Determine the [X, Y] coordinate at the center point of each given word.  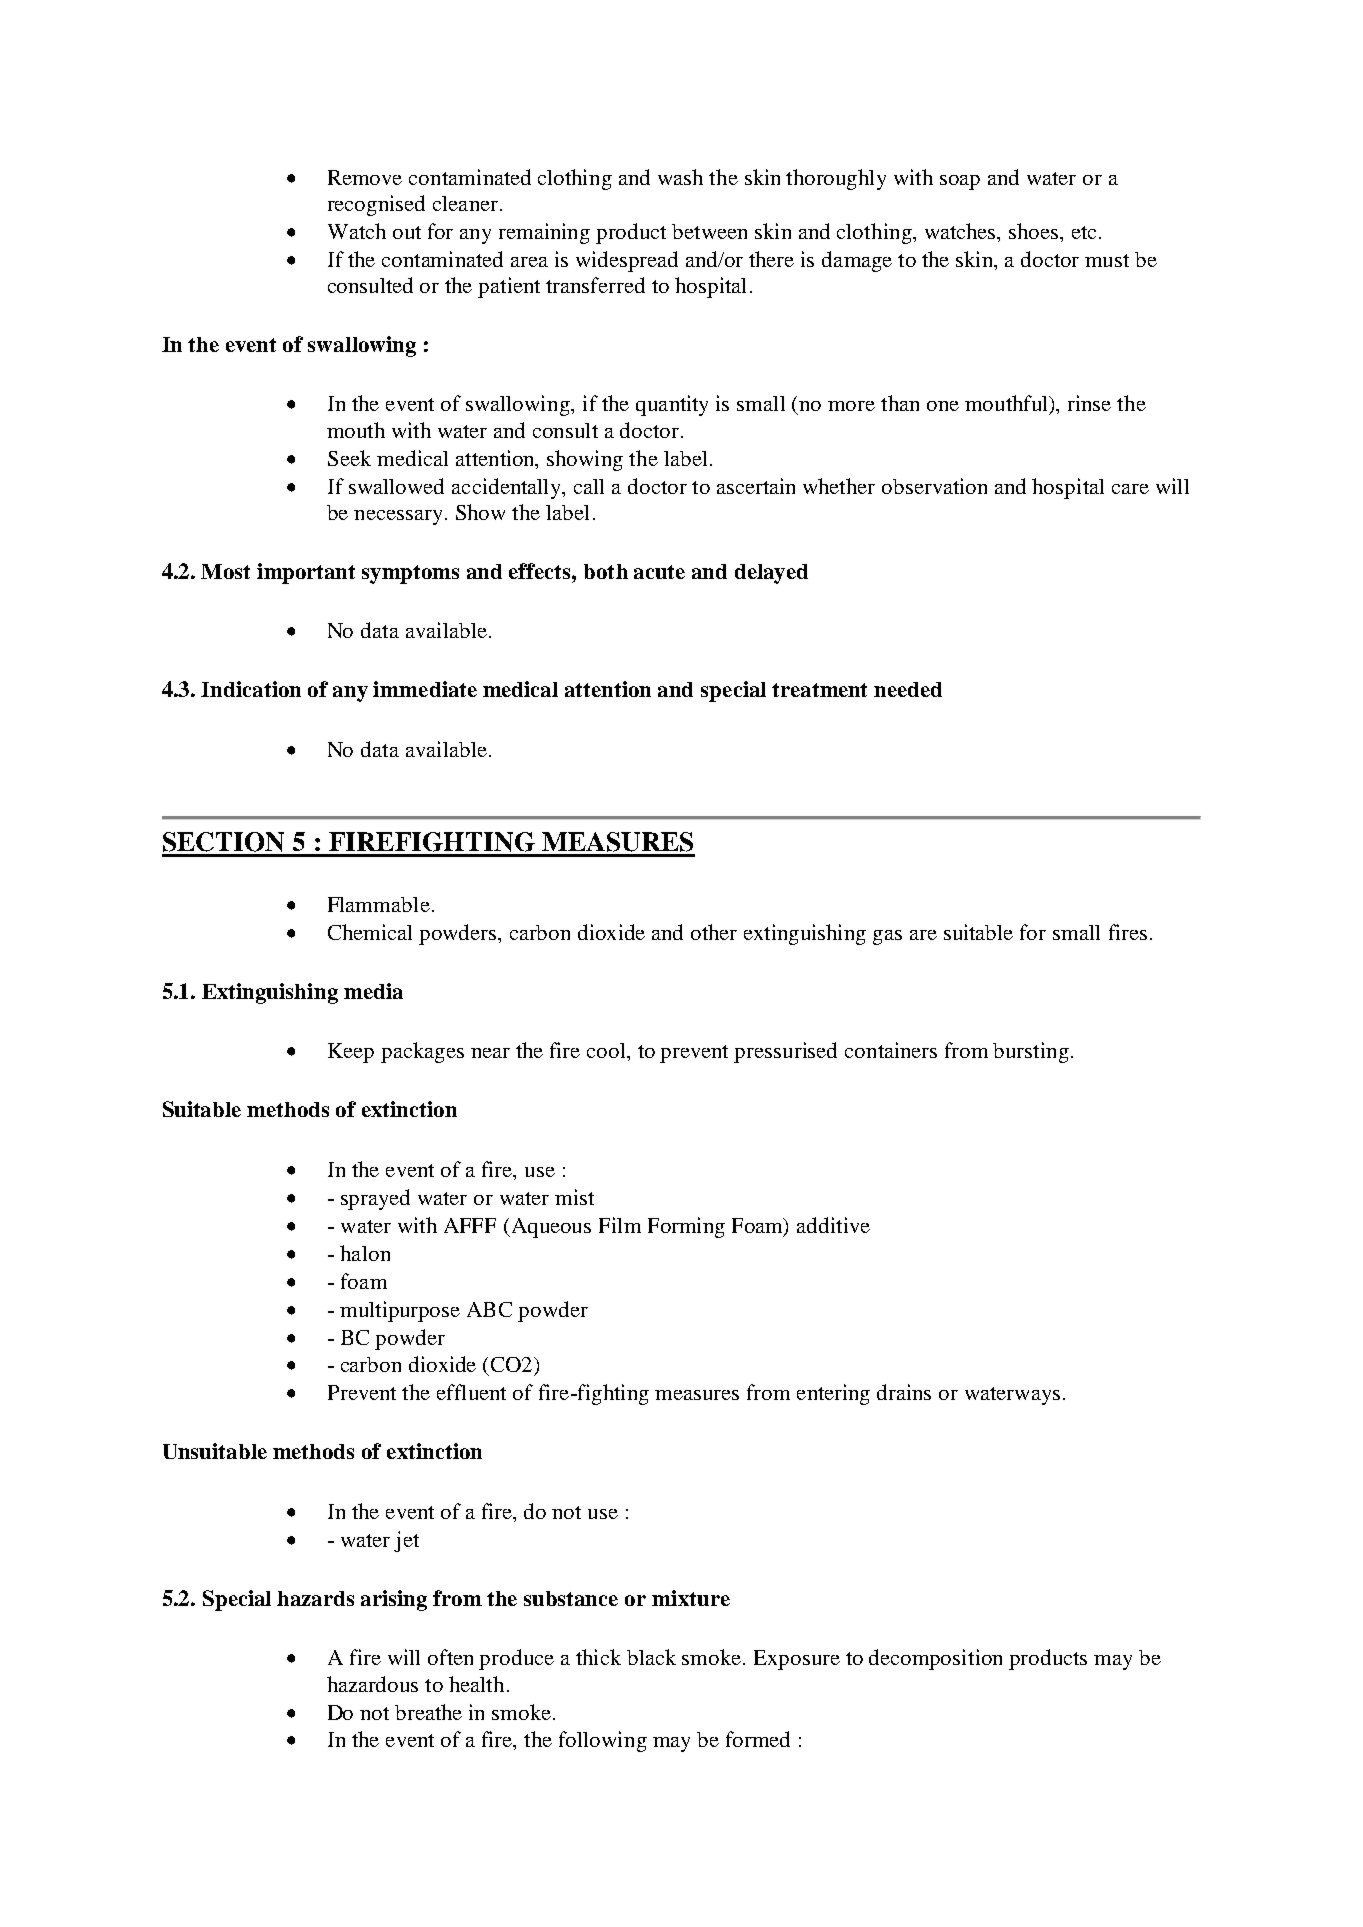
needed [908, 689]
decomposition [935, 1659]
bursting [1031, 1052]
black [651, 1657]
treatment [819, 690]
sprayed [375, 1199]
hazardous [372, 1684]
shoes [1035, 231]
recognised [376, 205]
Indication [251, 689]
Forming [686, 1227]
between [709, 231]
